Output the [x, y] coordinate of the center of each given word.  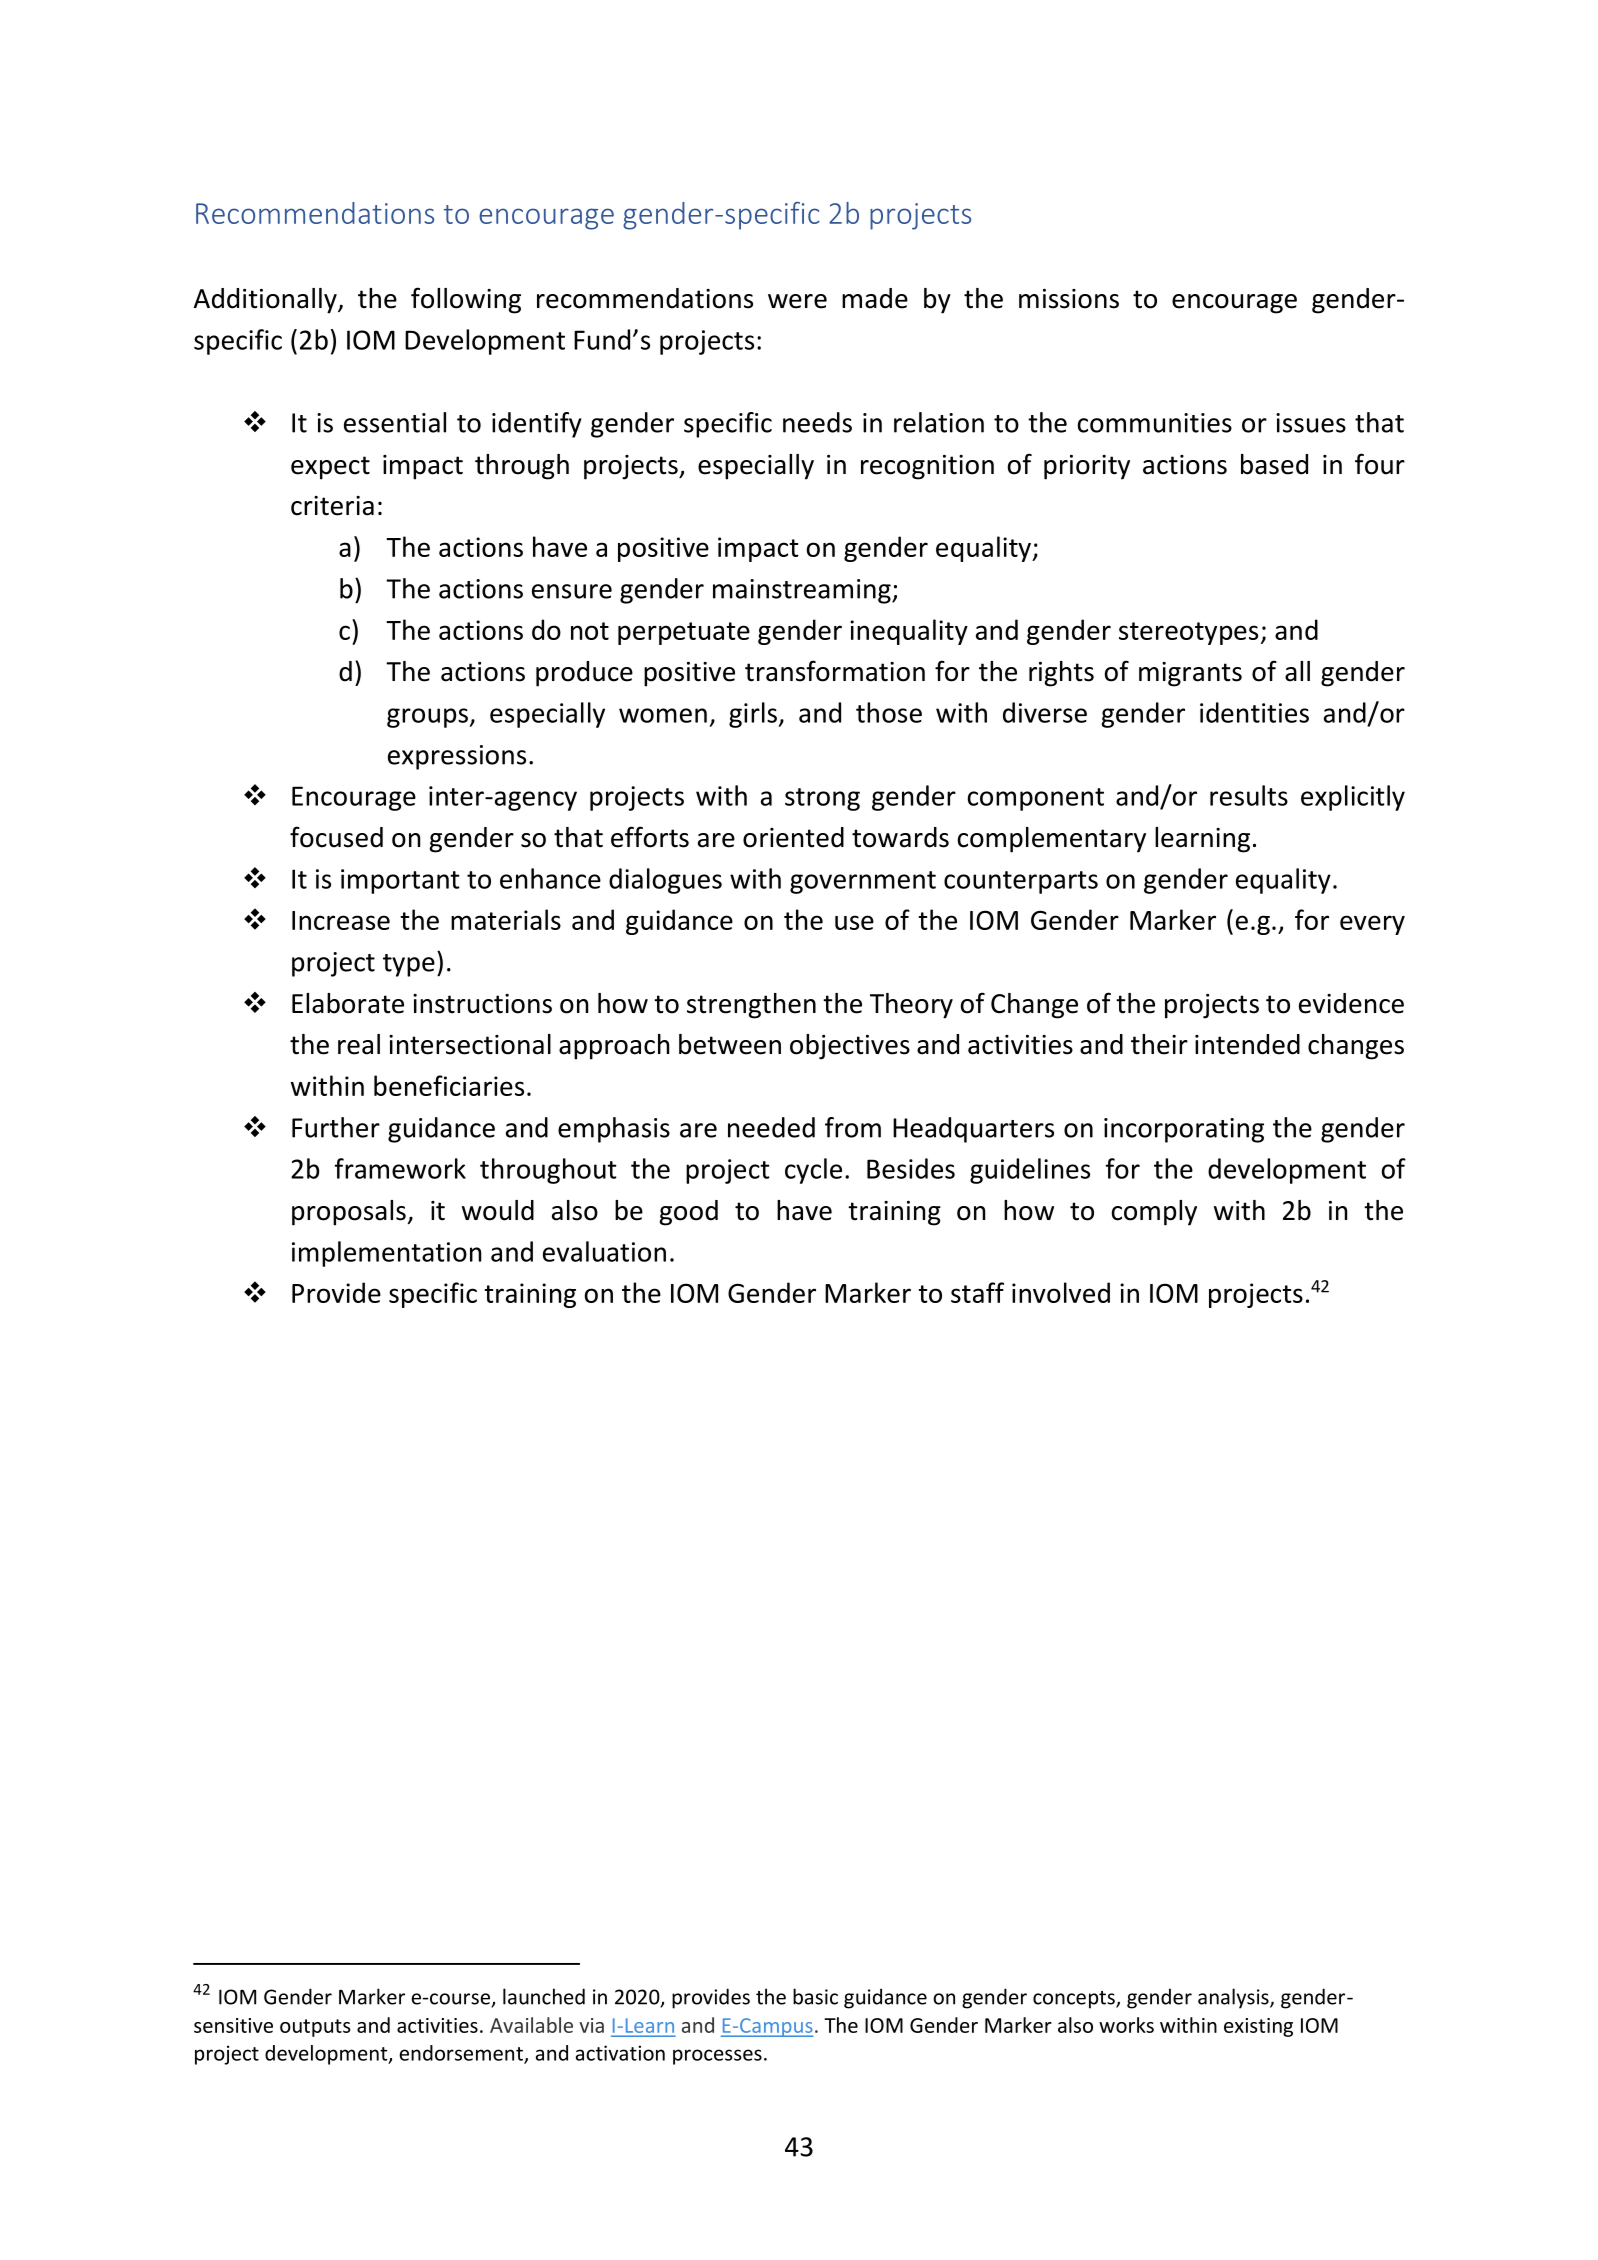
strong [822, 799]
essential [395, 422]
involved [1061, 1292]
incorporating [1184, 1130]
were [797, 301]
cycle [813, 1171]
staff [977, 1292]
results [1249, 795]
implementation [386, 1254]
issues [1311, 423]
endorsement [462, 2054]
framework [400, 1168]
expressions [457, 757]
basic [815, 1996]
